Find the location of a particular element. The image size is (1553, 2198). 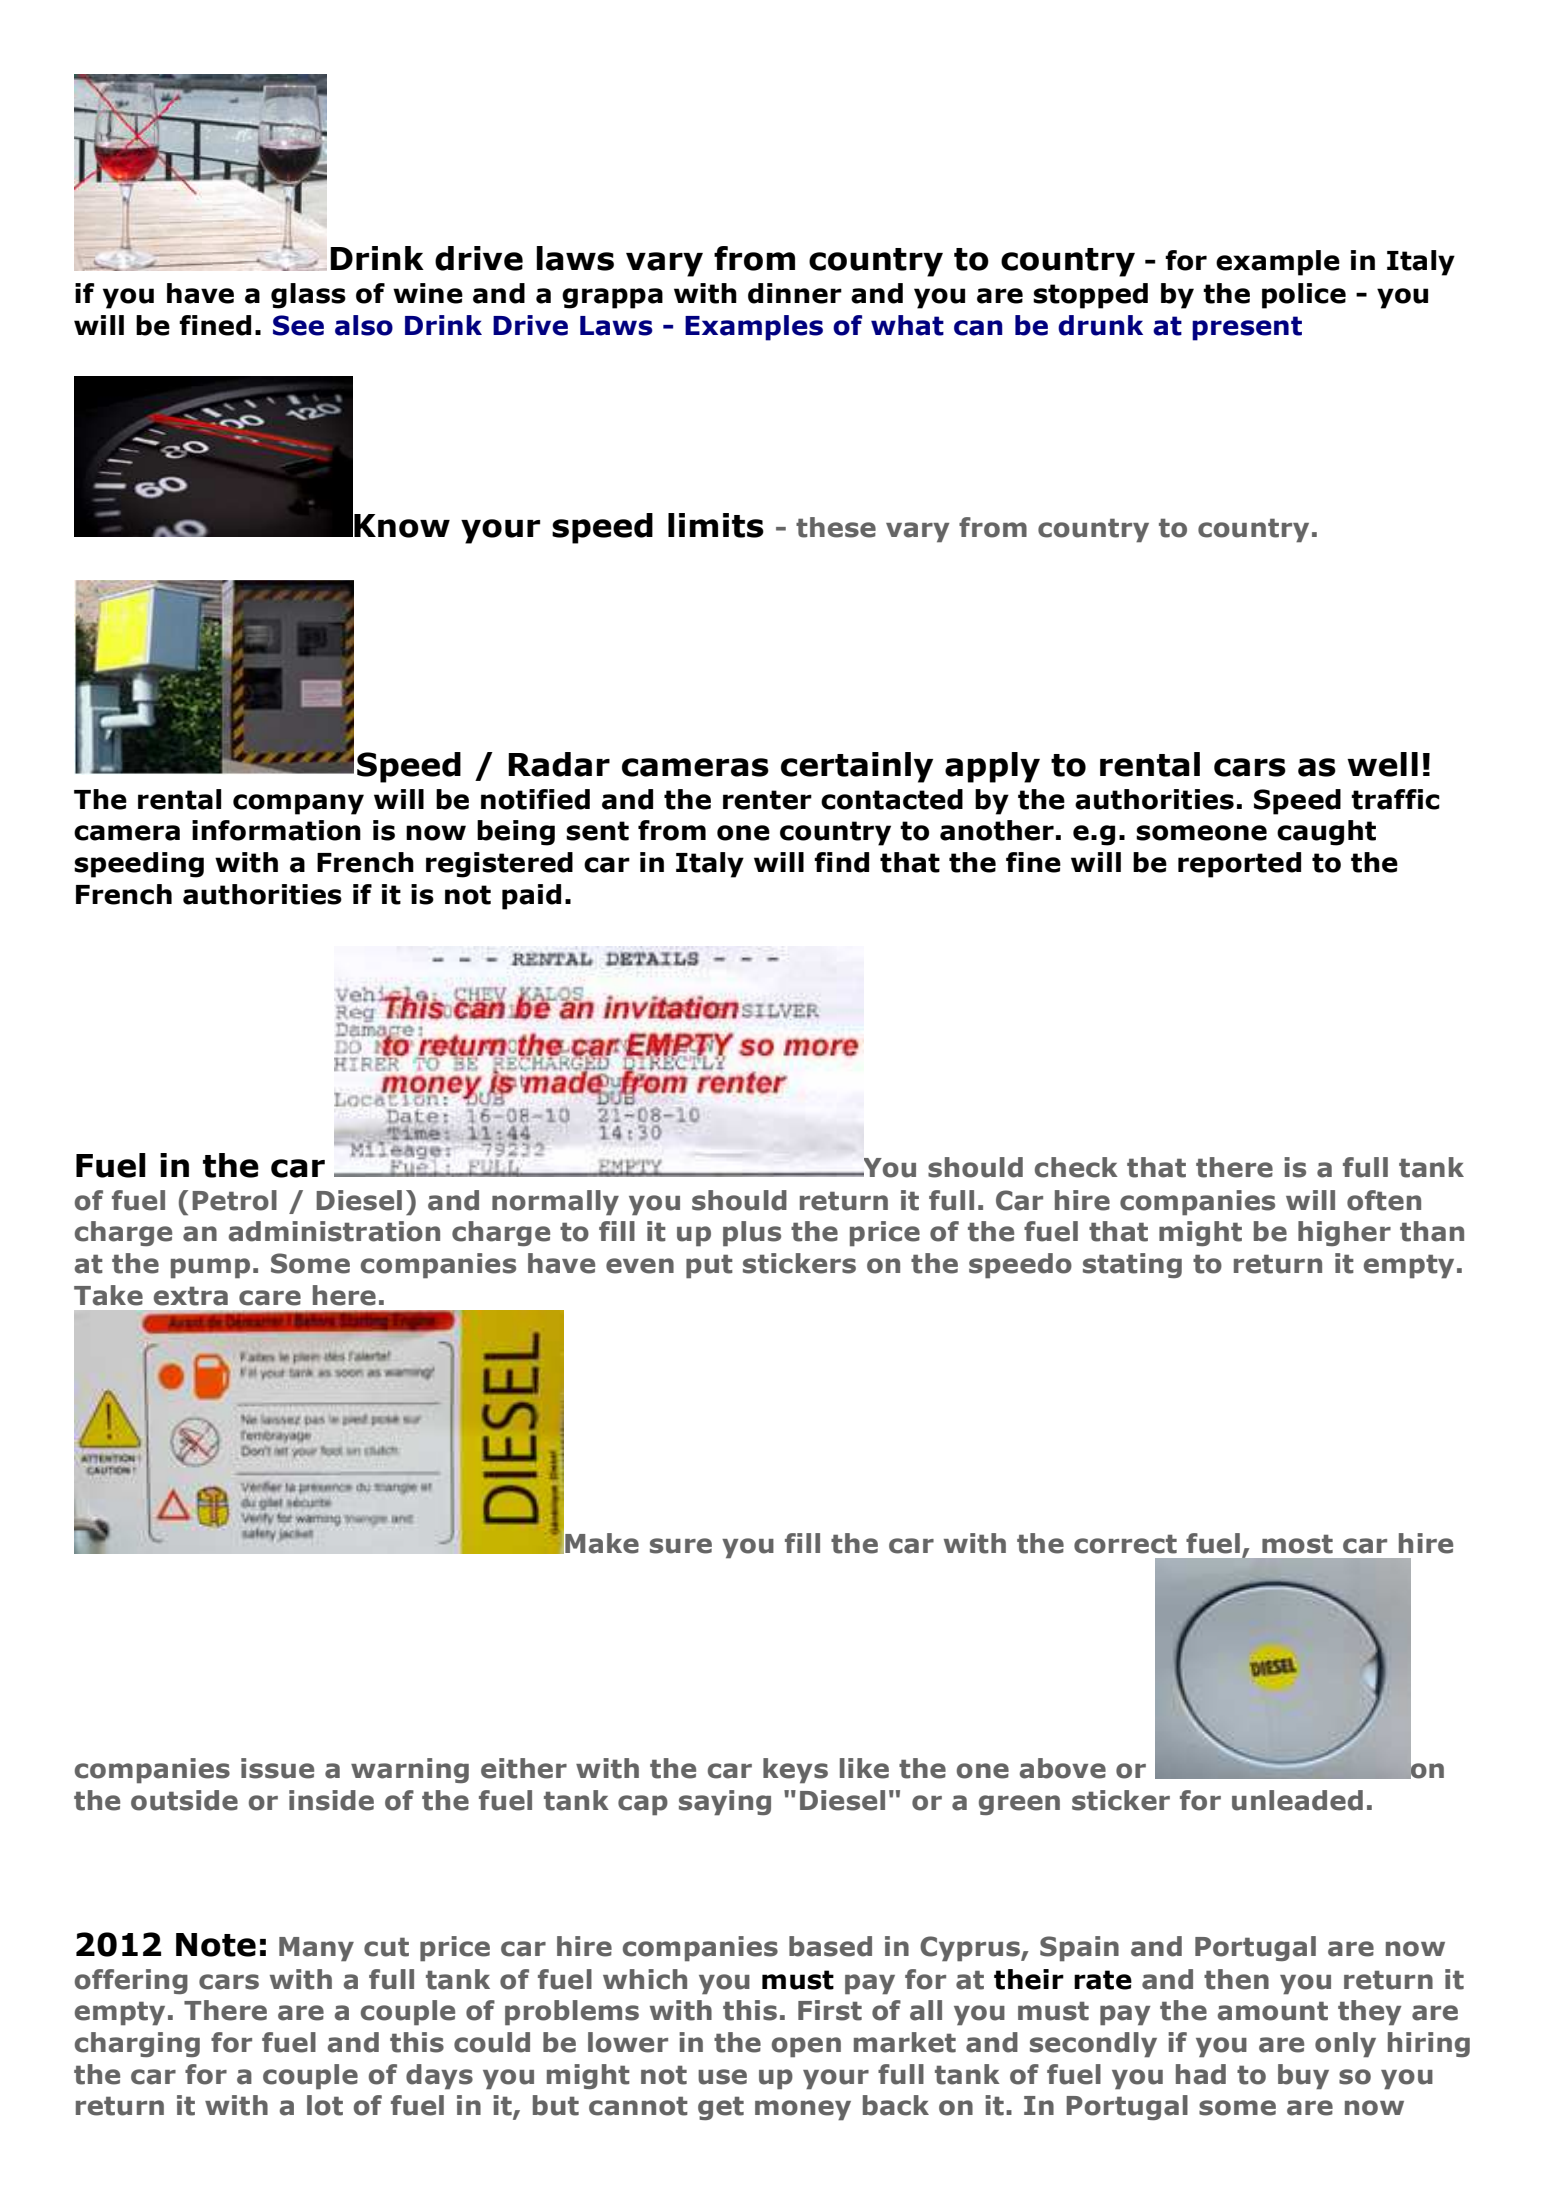

Petrol is located at coordinates (234, 1200).
